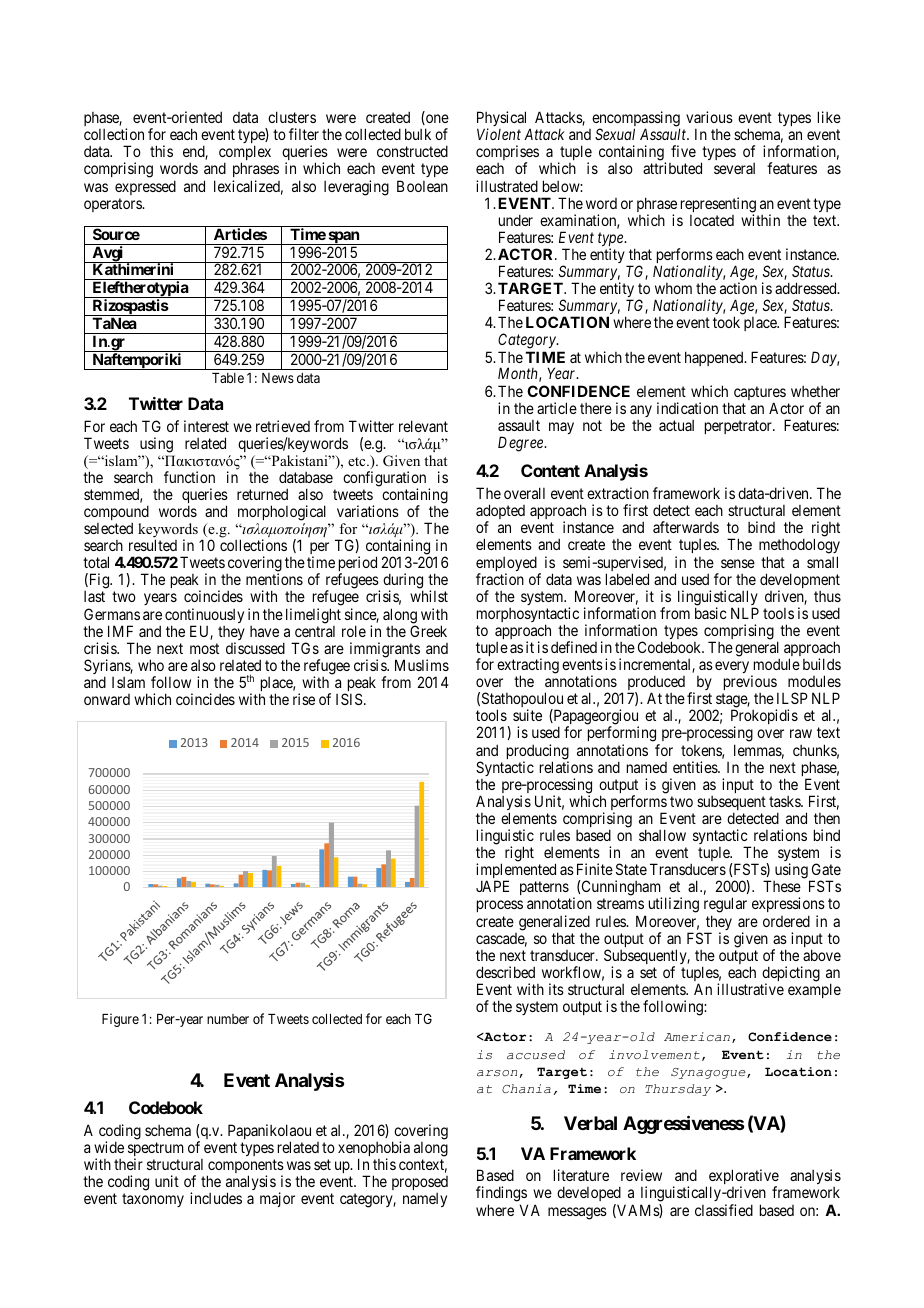 The height and width of the screenshot is (1308, 924). I want to click on includes, so click(216, 1198).
